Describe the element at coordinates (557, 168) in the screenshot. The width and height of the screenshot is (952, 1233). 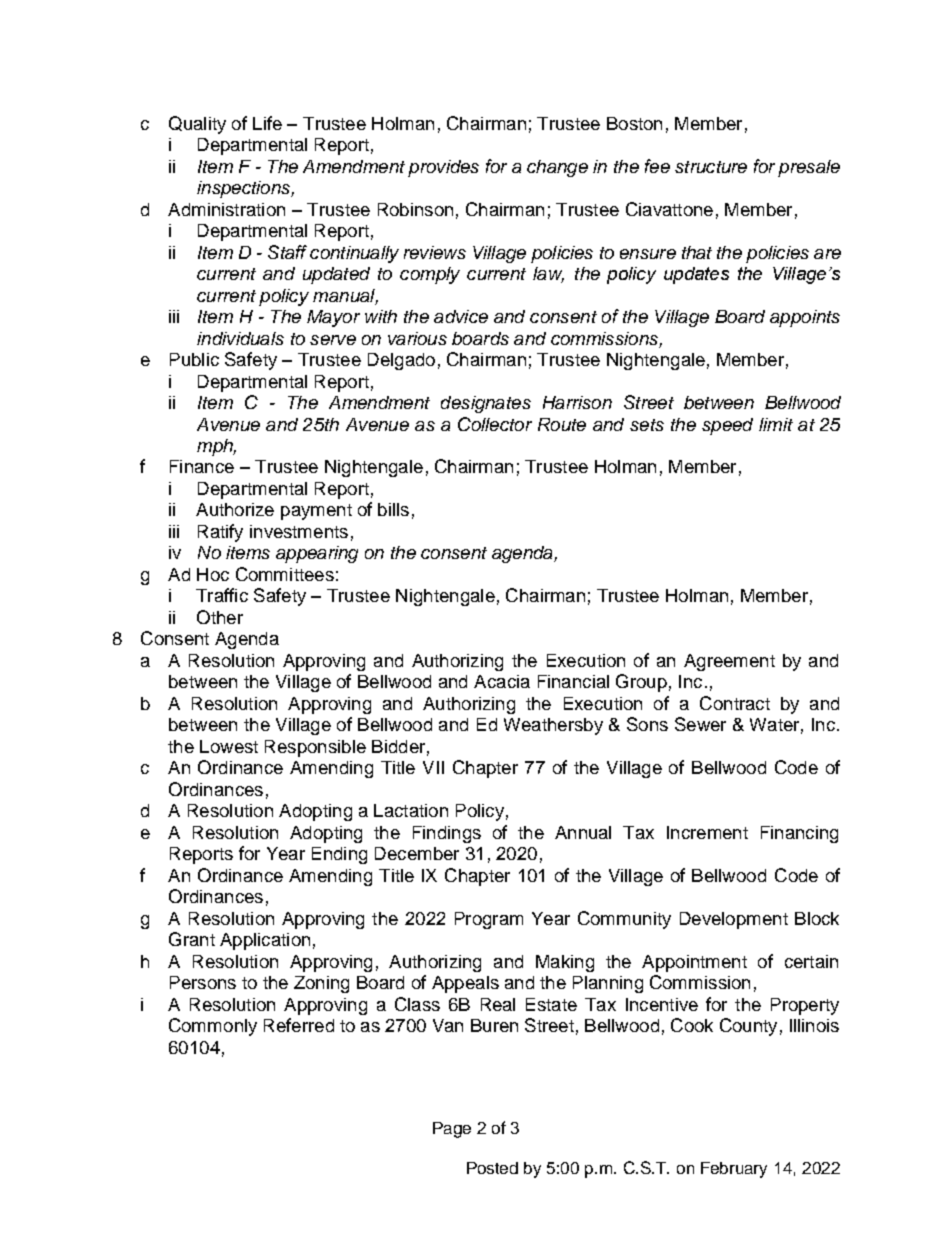
I see `change` at that location.
